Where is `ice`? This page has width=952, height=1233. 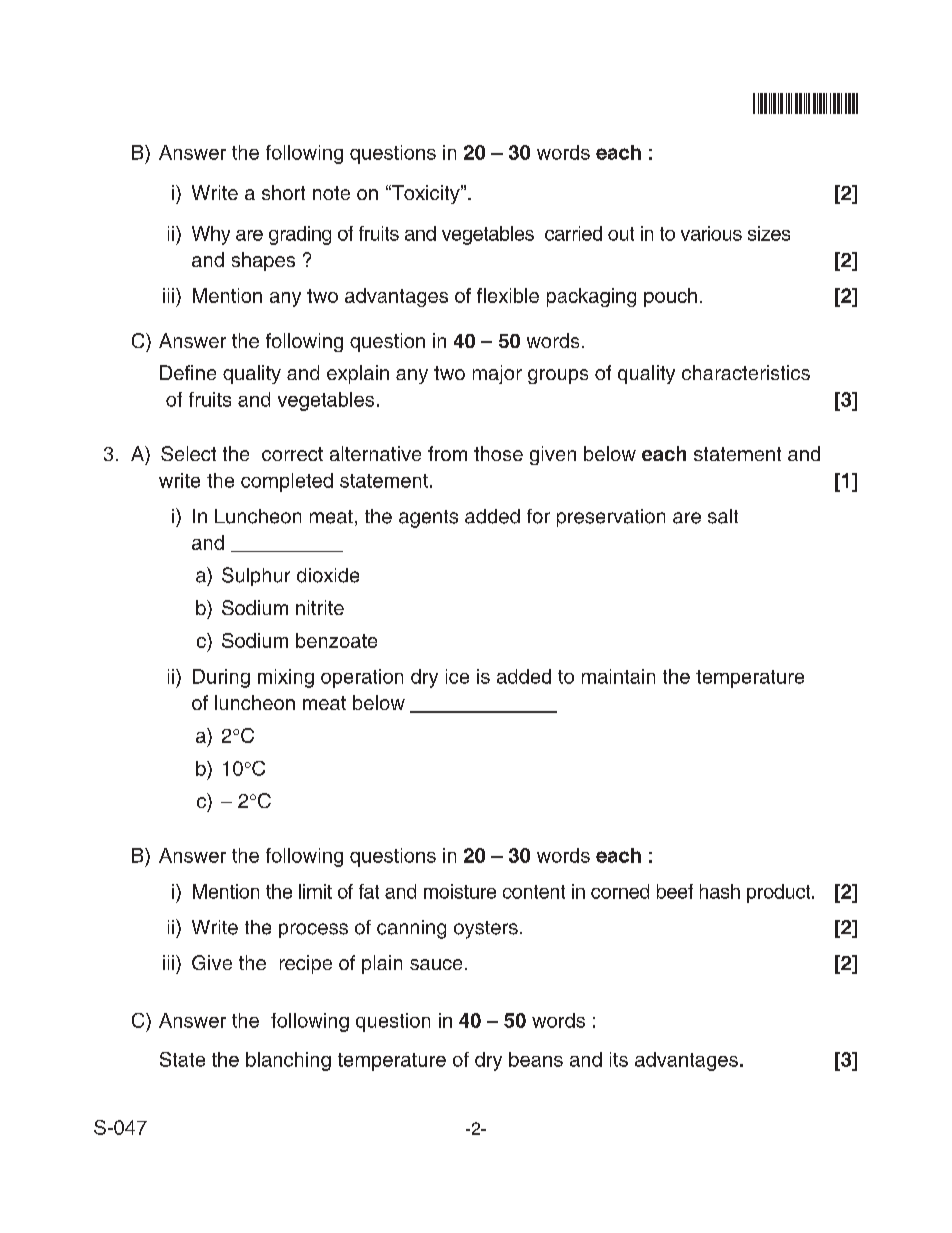 ice is located at coordinates (457, 676).
